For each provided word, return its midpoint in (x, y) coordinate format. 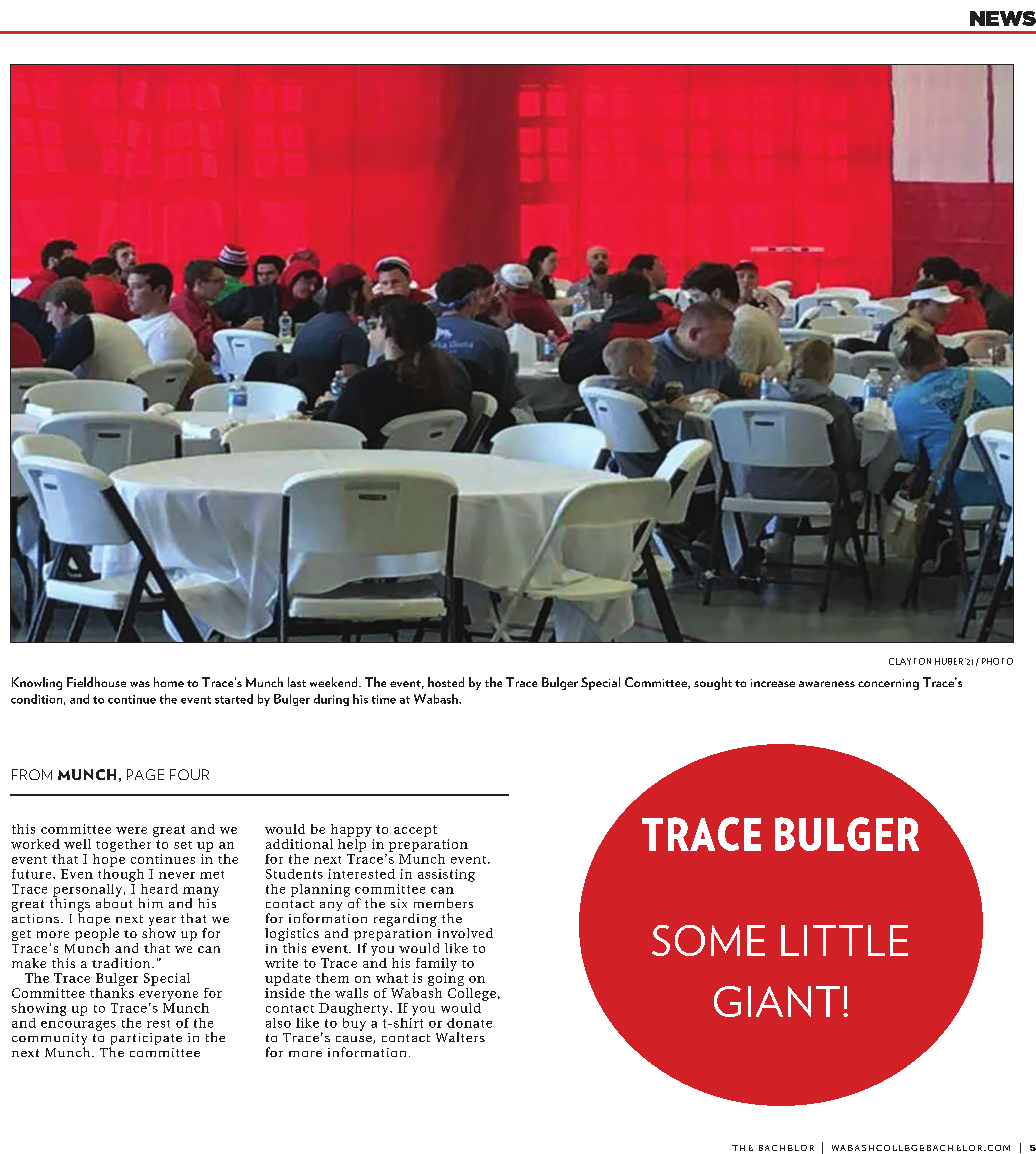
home (169, 682)
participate (146, 1040)
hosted (446, 682)
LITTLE (844, 940)
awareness (827, 684)
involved (465, 933)
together (123, 845)
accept (415, 831)
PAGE (145, 774)
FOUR (189, 774)
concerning (888, 684)
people (97, 936)
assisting (446, 875)
